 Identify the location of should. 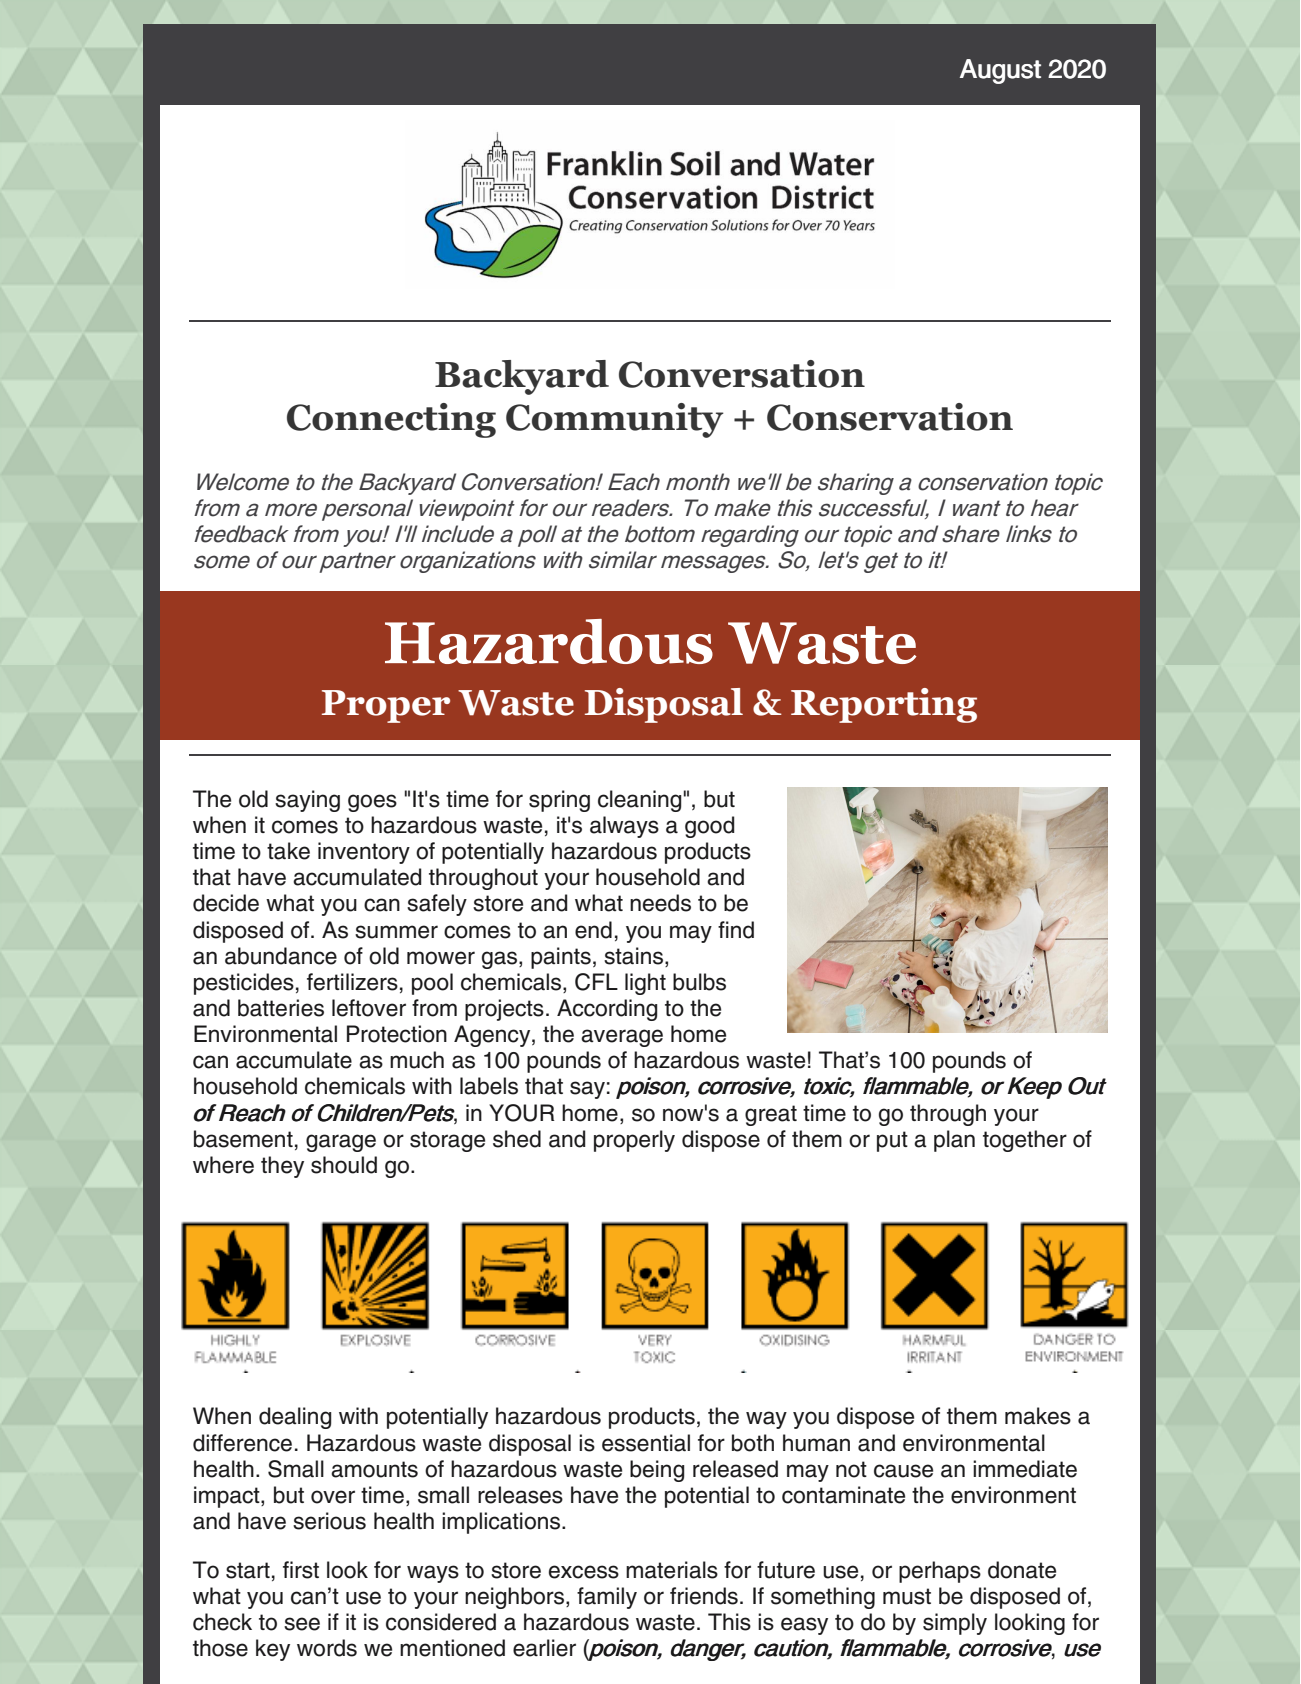
(344, 1165).
